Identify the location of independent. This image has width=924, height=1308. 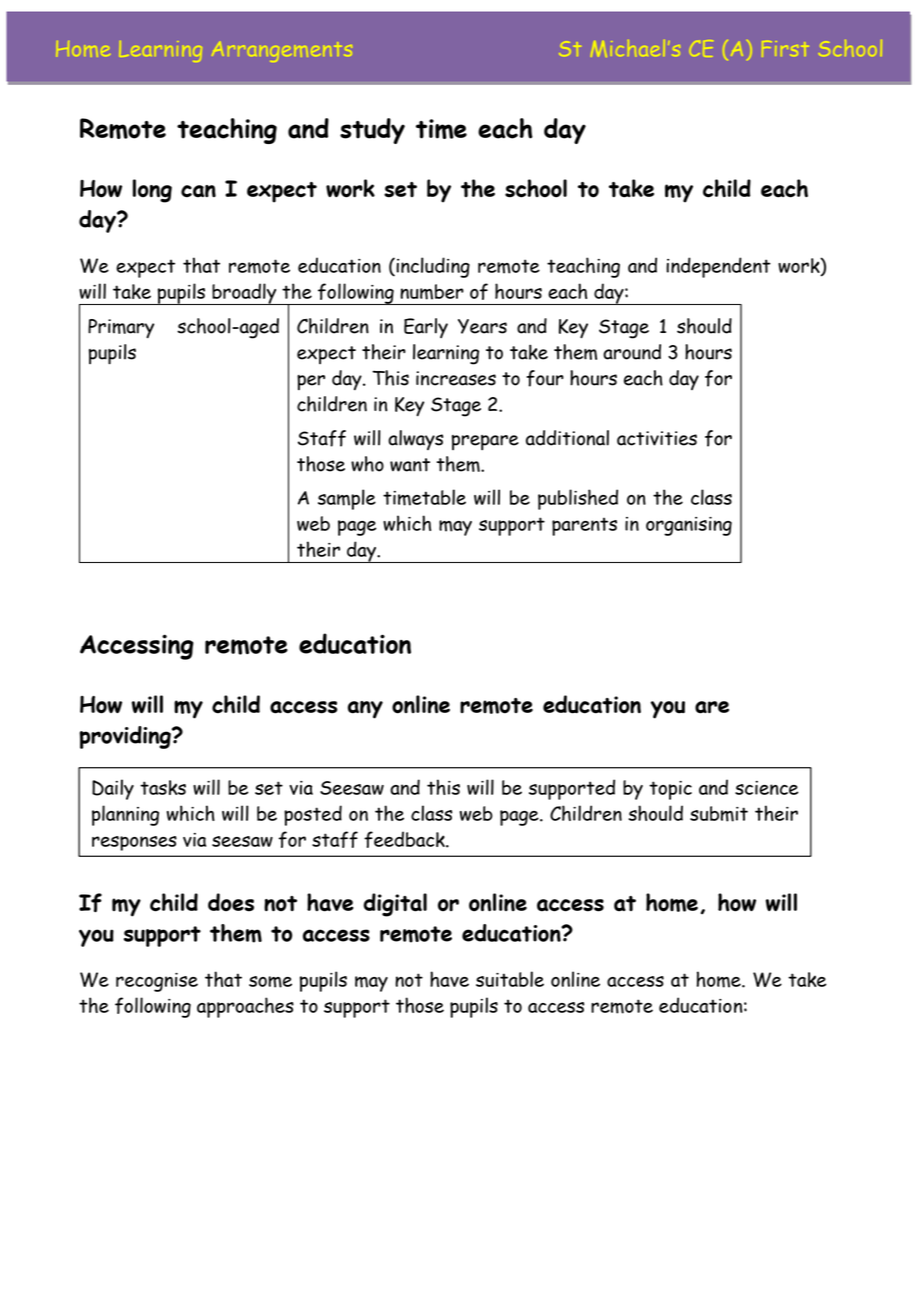
(718, 267).
